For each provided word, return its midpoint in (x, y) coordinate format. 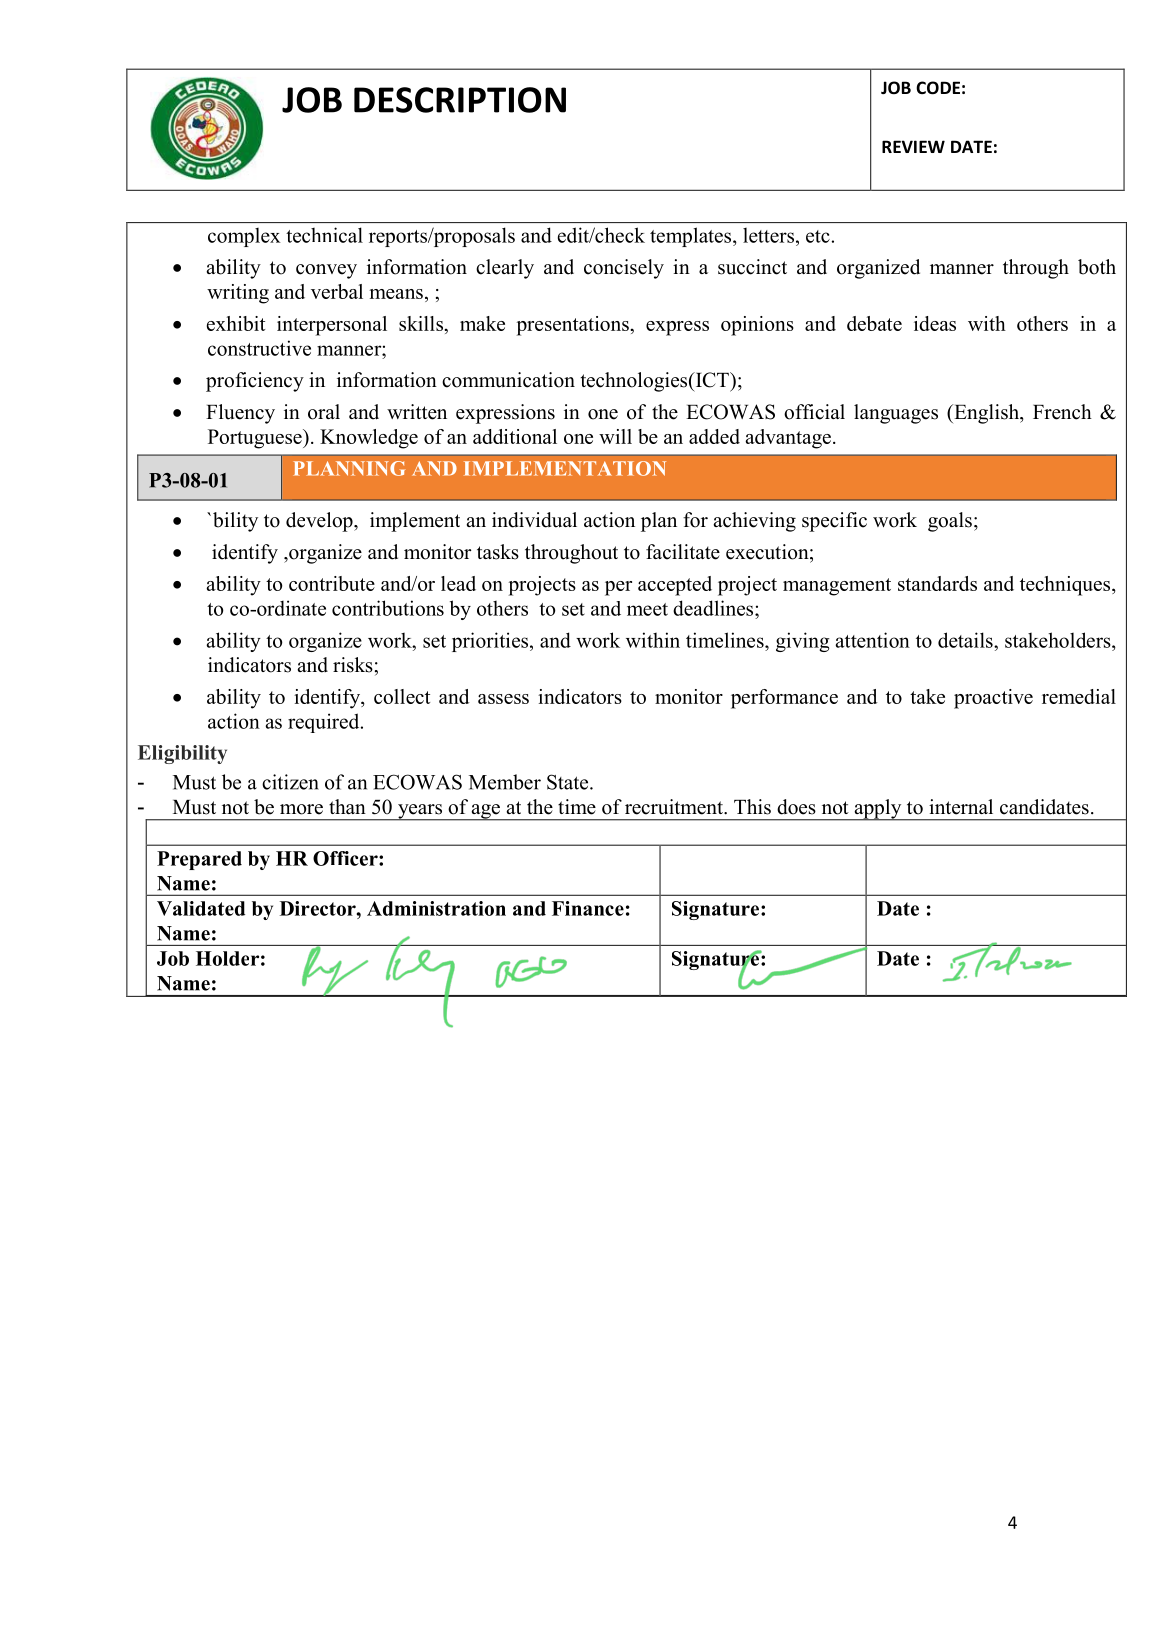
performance (784, 699)
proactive (993, 699)
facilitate (683, 552)
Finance (588, 908)
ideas (935, 323)
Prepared (199, 860)
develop (320, 522)
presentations (574, 326)
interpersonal (332, 326)
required (325, 723)
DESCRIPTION (460, 100)
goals (950, 522)
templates (692, 237)
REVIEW (913, 146)
